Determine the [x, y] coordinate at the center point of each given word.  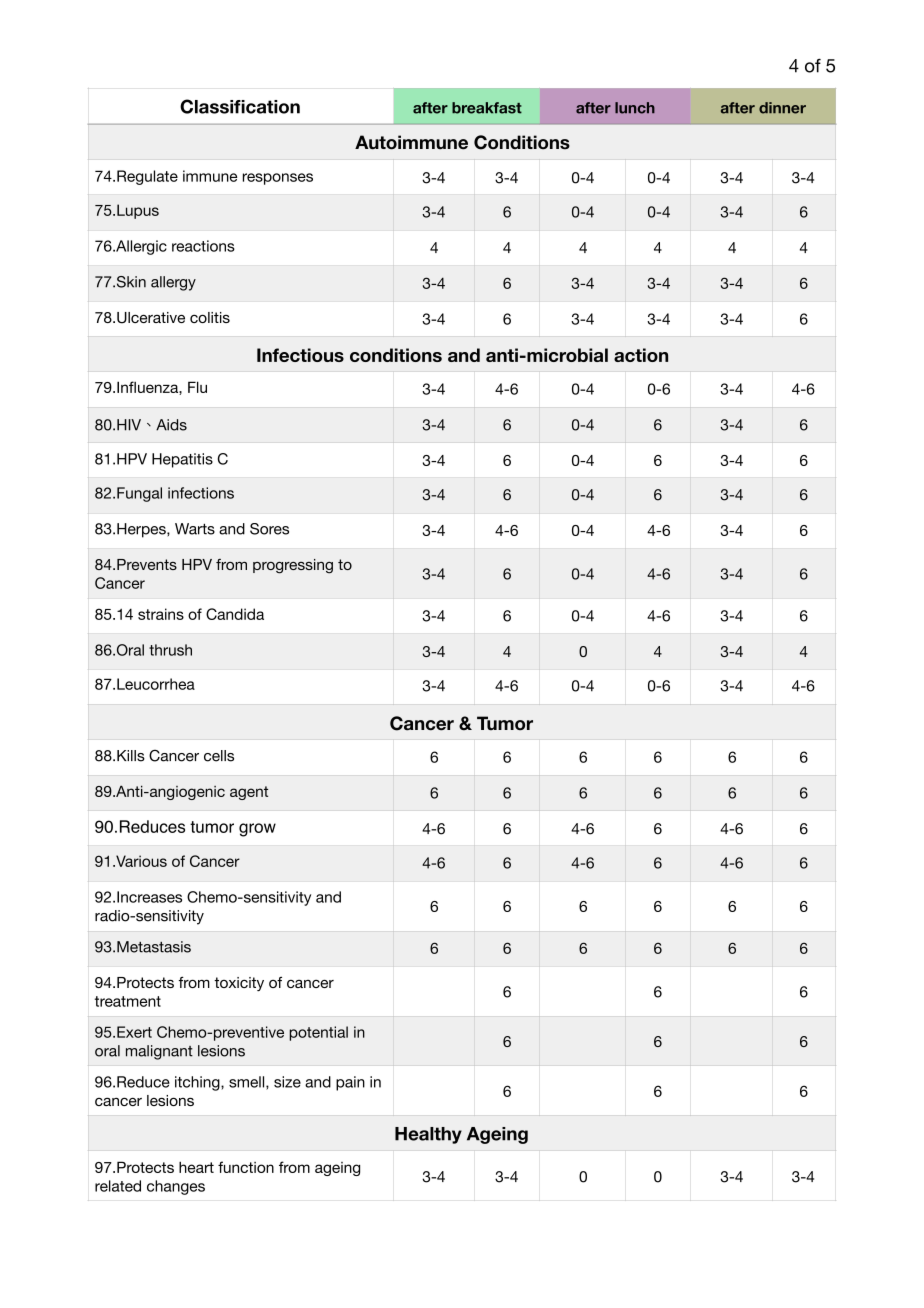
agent [249, 793]
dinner [782, 108]
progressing [293, 566]
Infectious [300, 355]
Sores [269, 529]
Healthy [428, 1135]
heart [196, 1167]
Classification [240, 106]
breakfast [487, 108]
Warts [195, 529]
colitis [210, 317]
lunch [635, 108]
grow [257, 830]
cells [219, 756]
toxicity [239, 984]
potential [318, 1033]
